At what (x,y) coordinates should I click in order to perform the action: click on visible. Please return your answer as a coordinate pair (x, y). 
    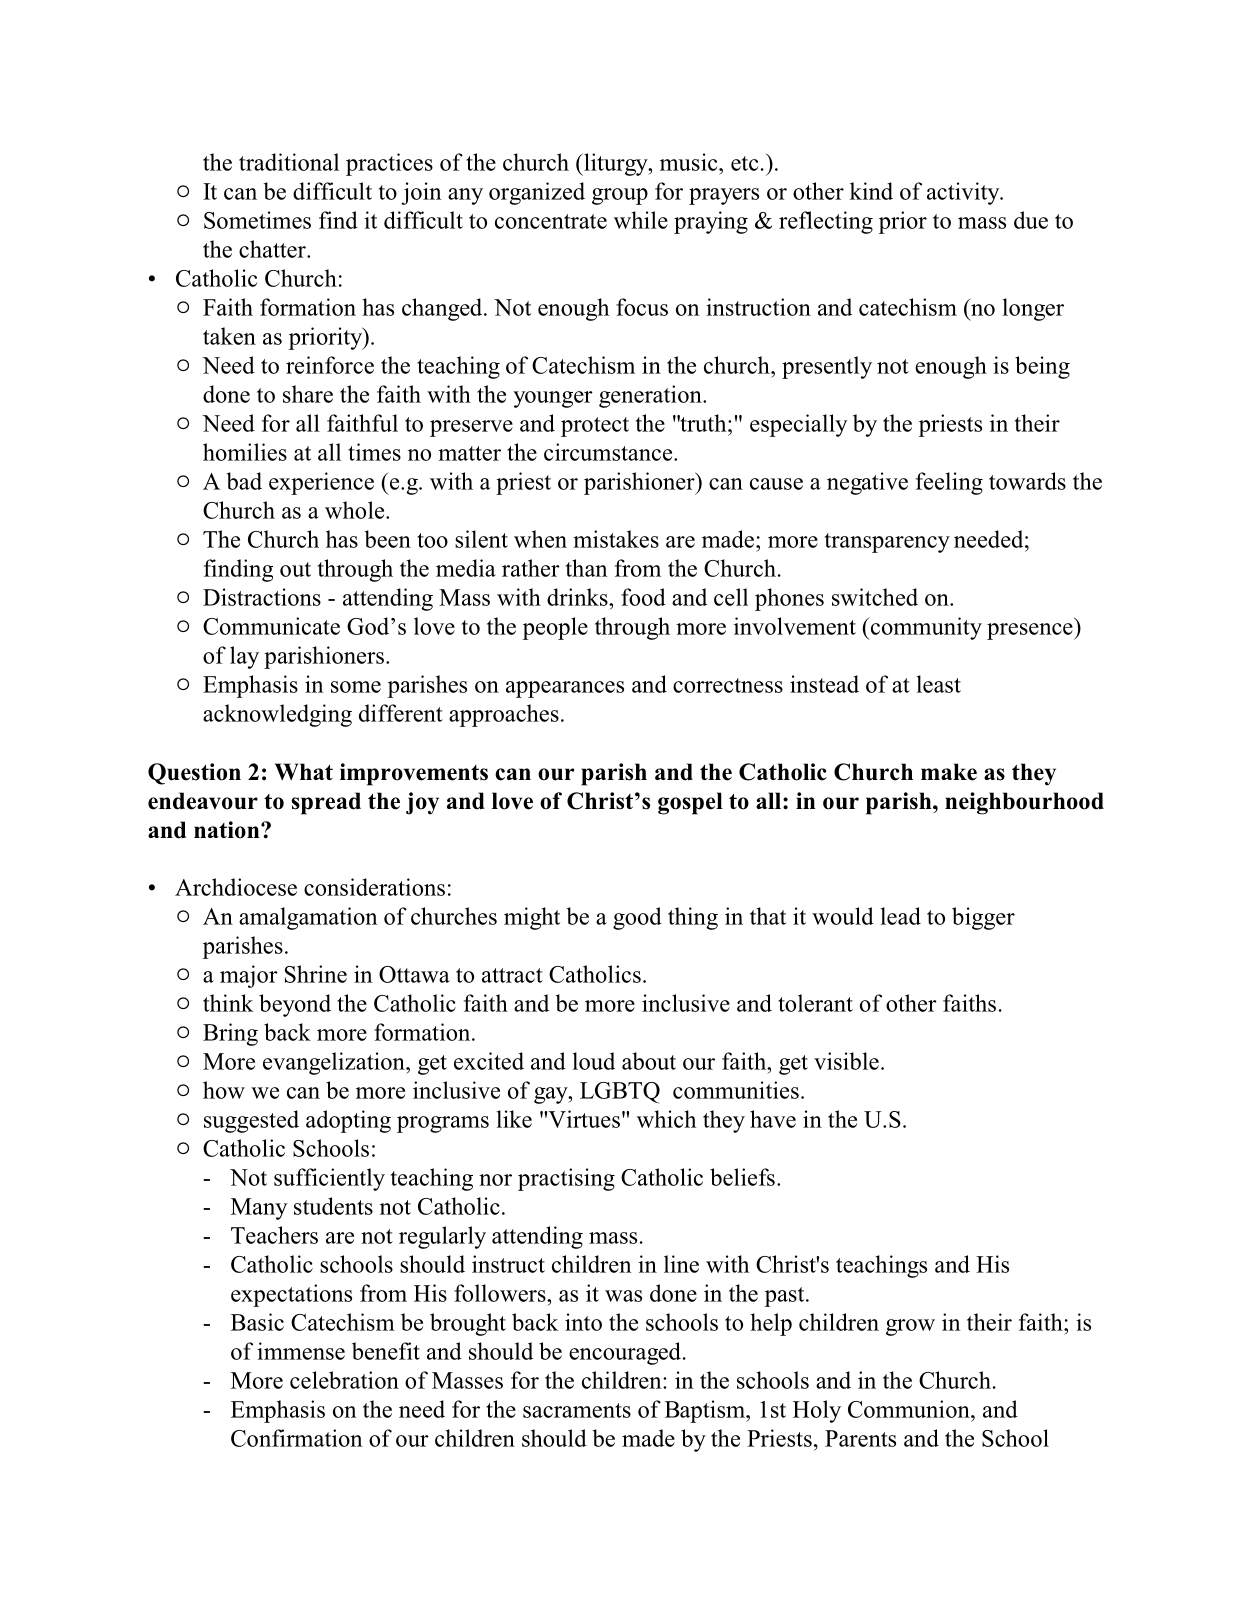
    Looking at the image, I should click on (846, 1061).
